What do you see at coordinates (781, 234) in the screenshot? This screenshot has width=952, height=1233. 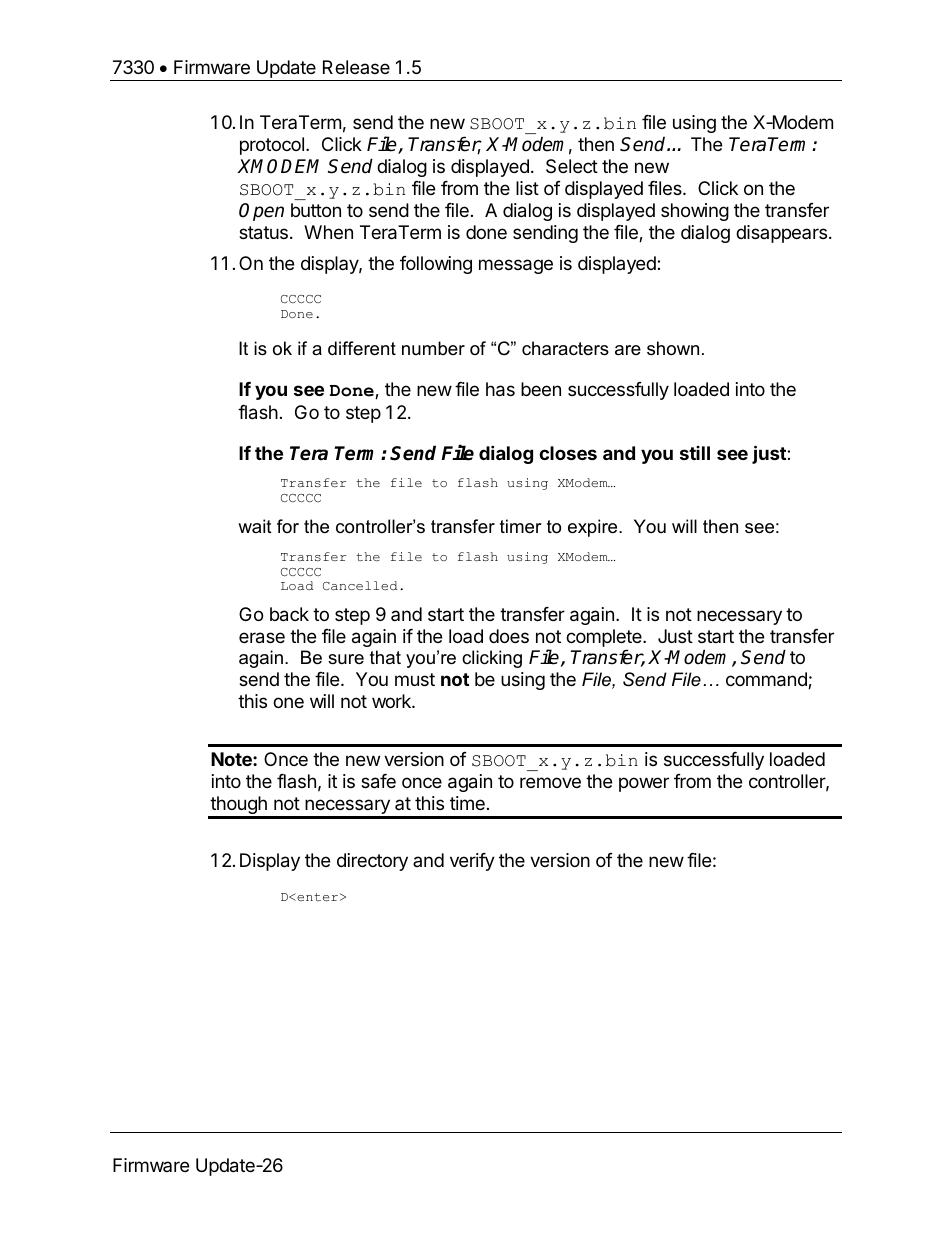 I see `disappears` at bounding box center [781, 234].
